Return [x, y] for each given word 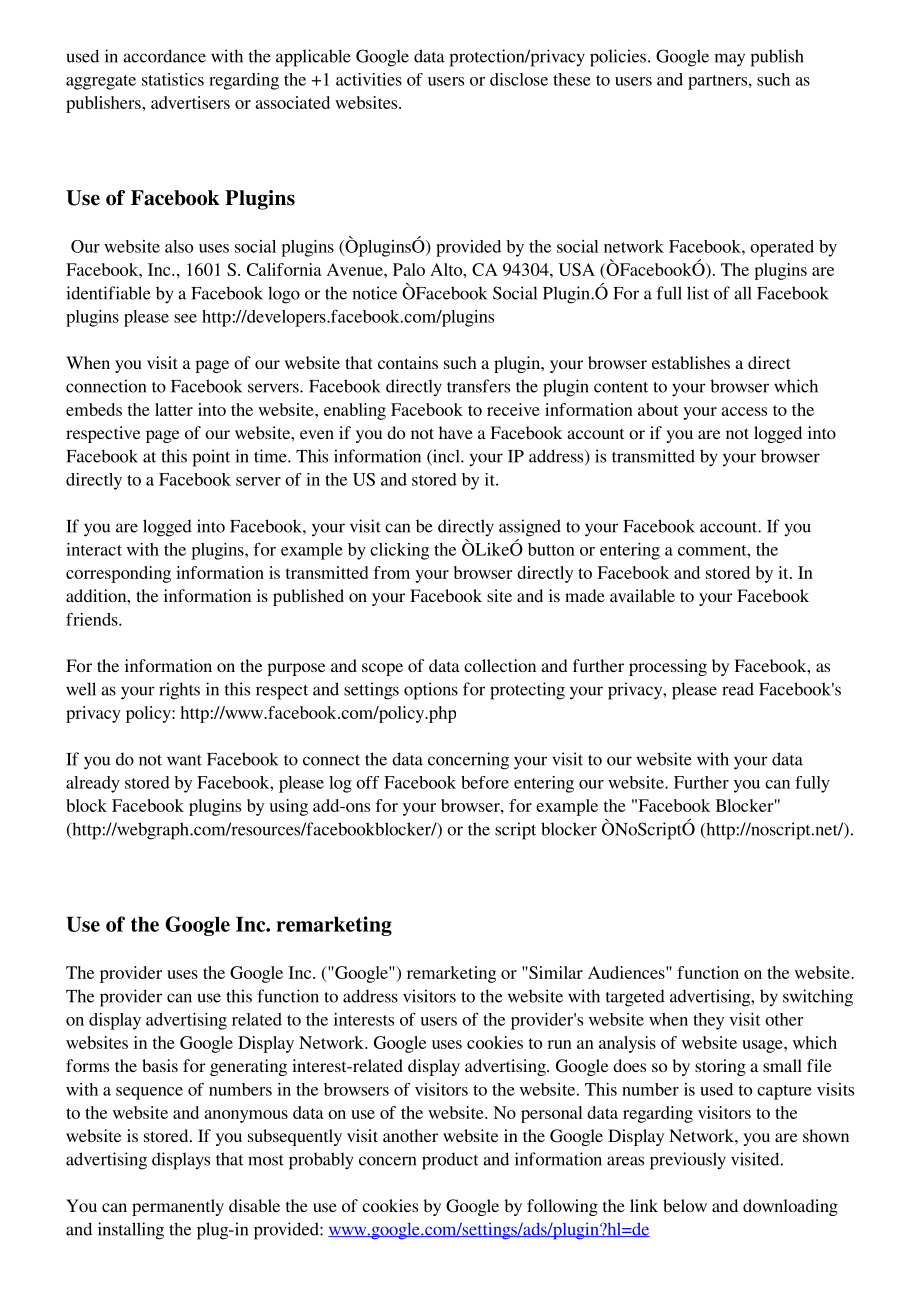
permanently [178, 1207]
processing [668, 667]
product [450, 1161]
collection [500, 665]
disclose [519, 79]
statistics [173, 79]
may [730, 60]
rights [179, 691]
